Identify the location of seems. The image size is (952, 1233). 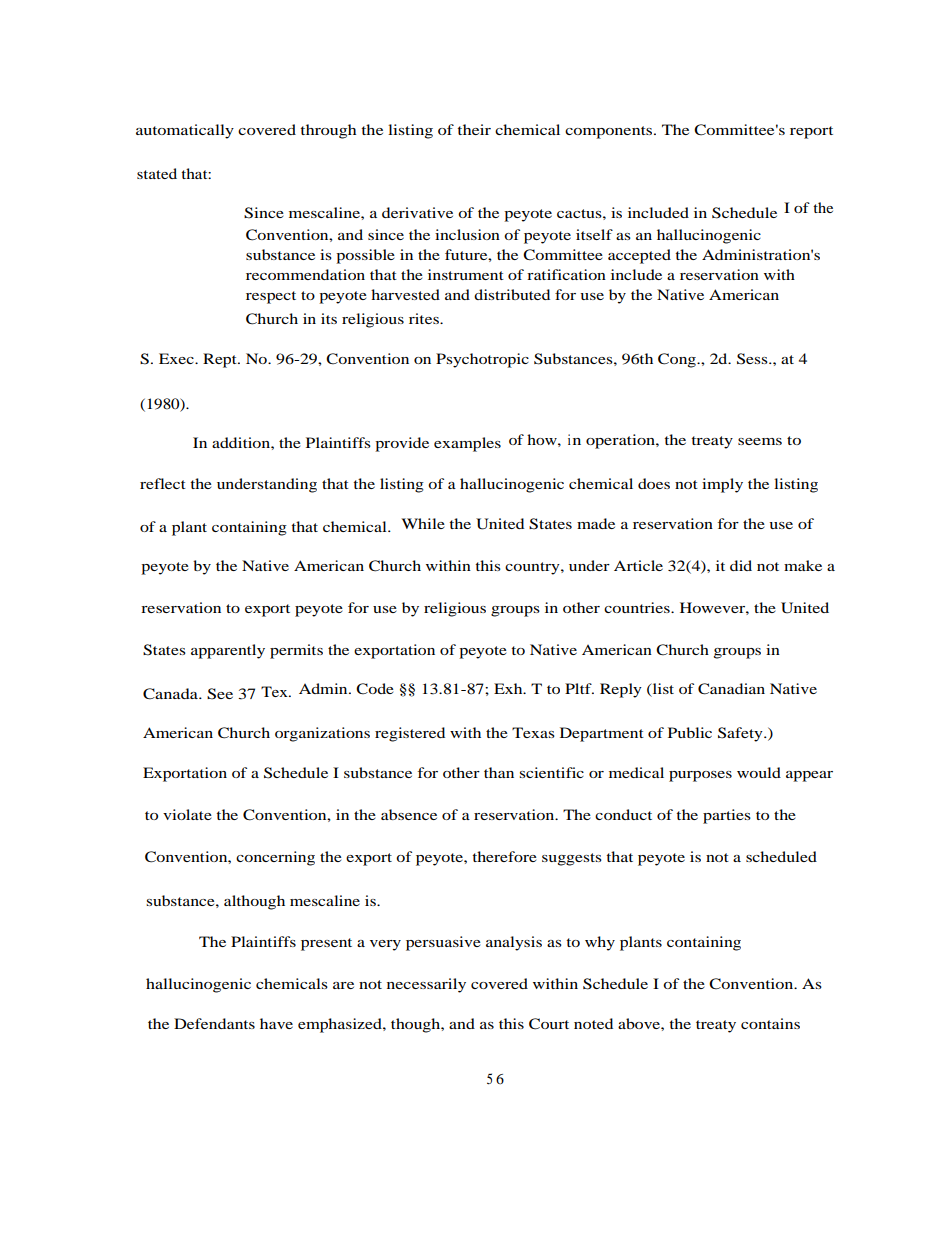
(760, 441).
